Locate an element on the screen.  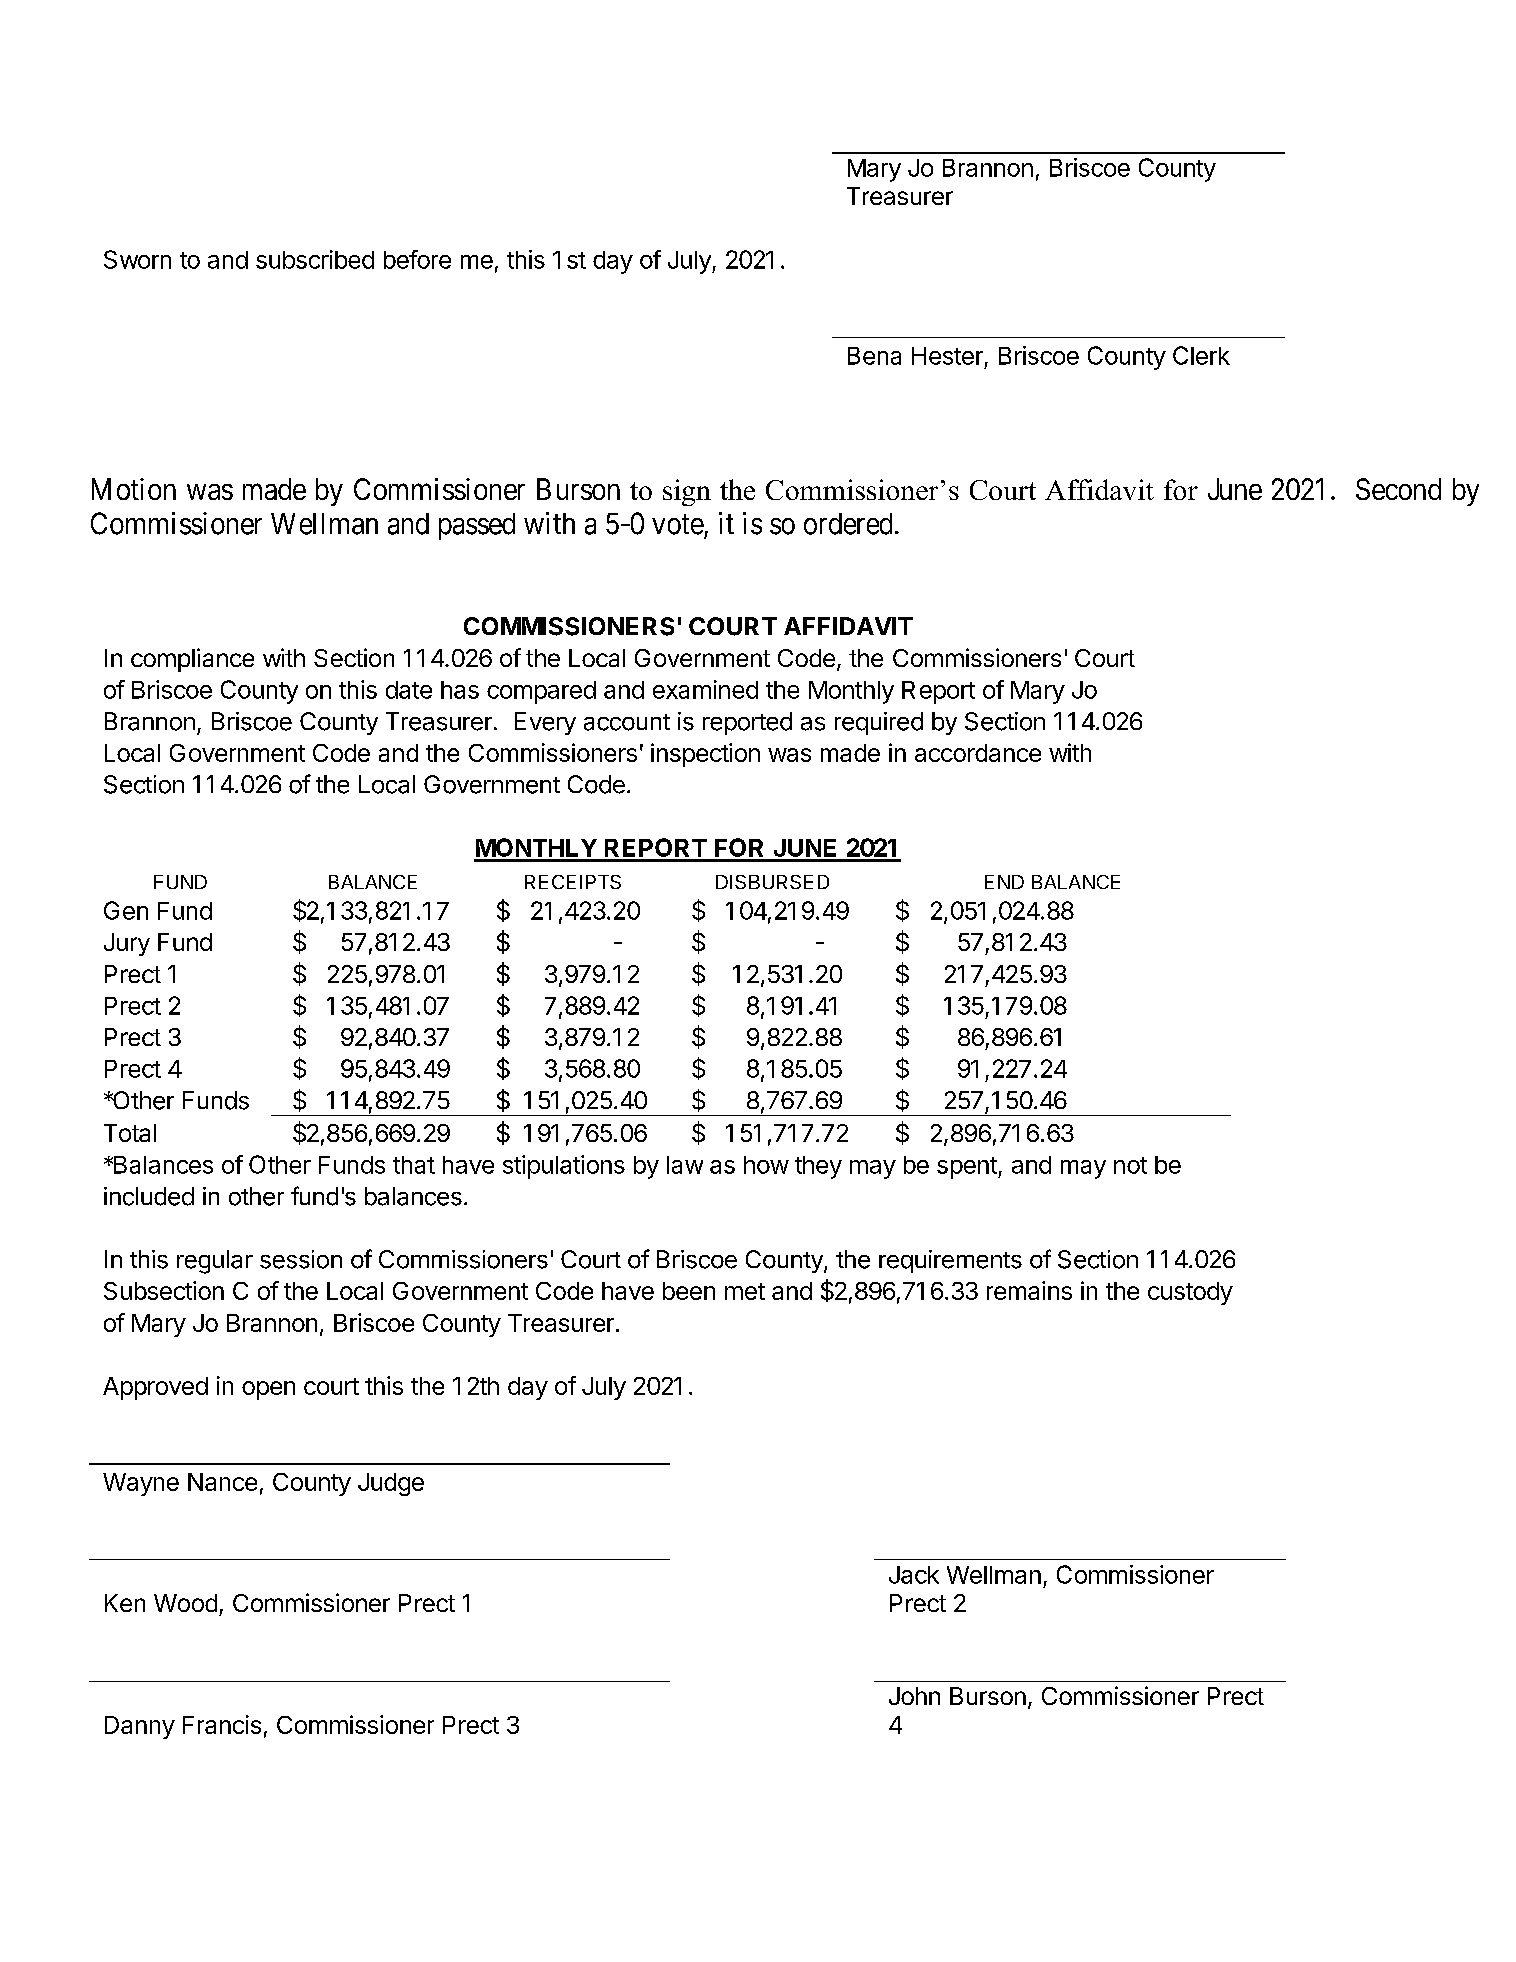
Clerk is located at coordinates (1201, 355).
